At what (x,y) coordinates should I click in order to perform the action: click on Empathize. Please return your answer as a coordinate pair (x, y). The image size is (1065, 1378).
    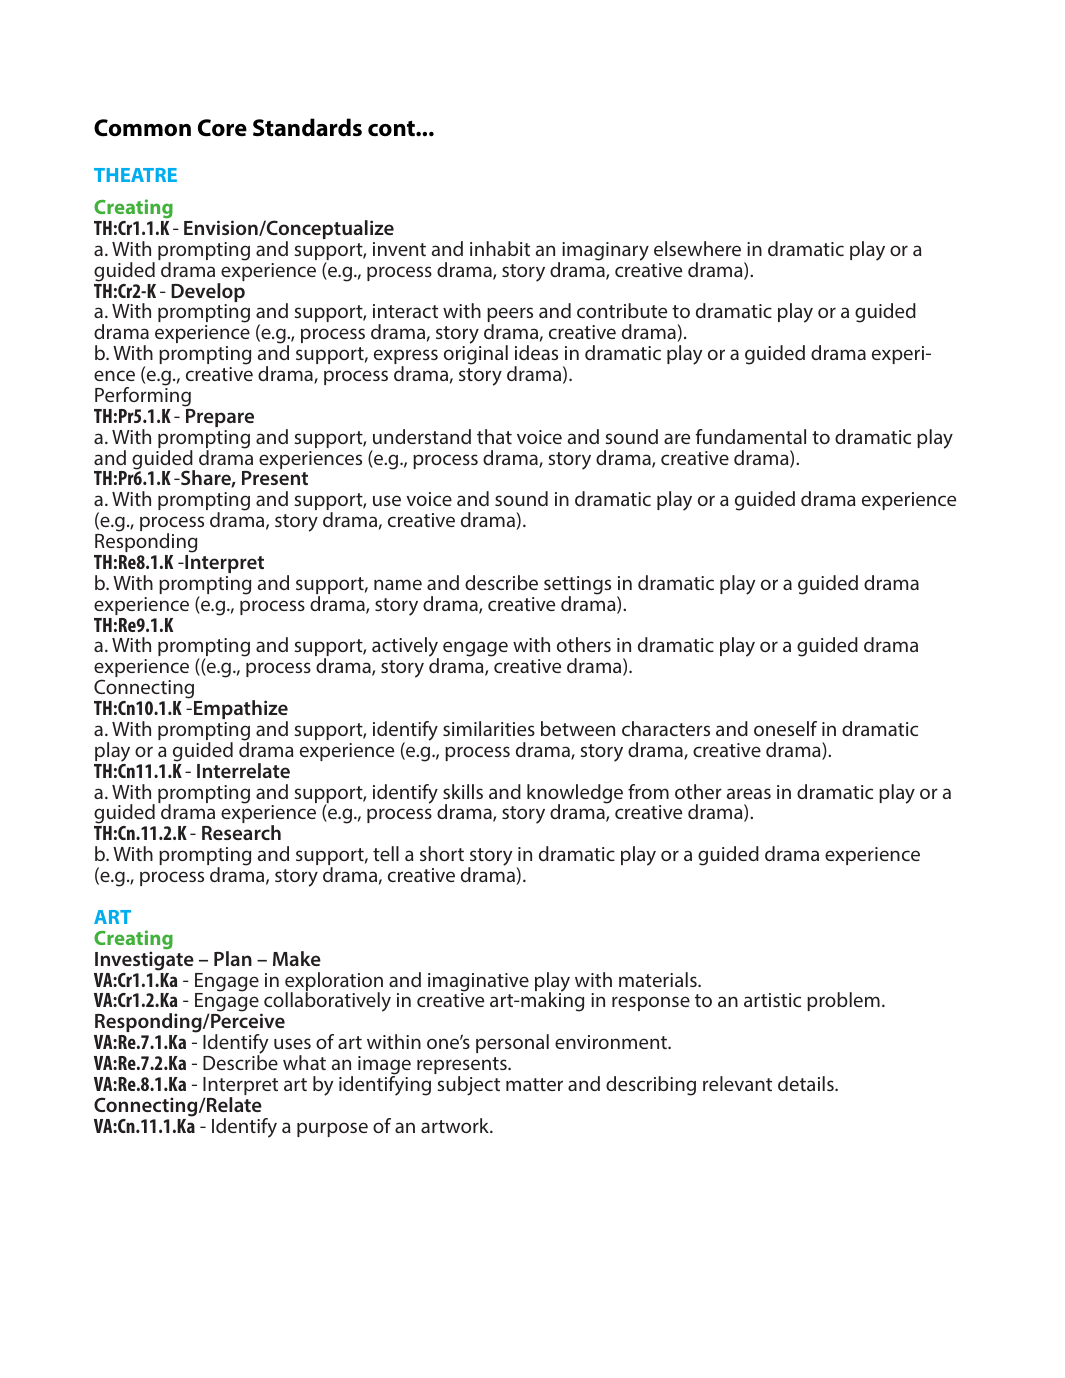
    Looking at the image, I should click on (241, 711).
